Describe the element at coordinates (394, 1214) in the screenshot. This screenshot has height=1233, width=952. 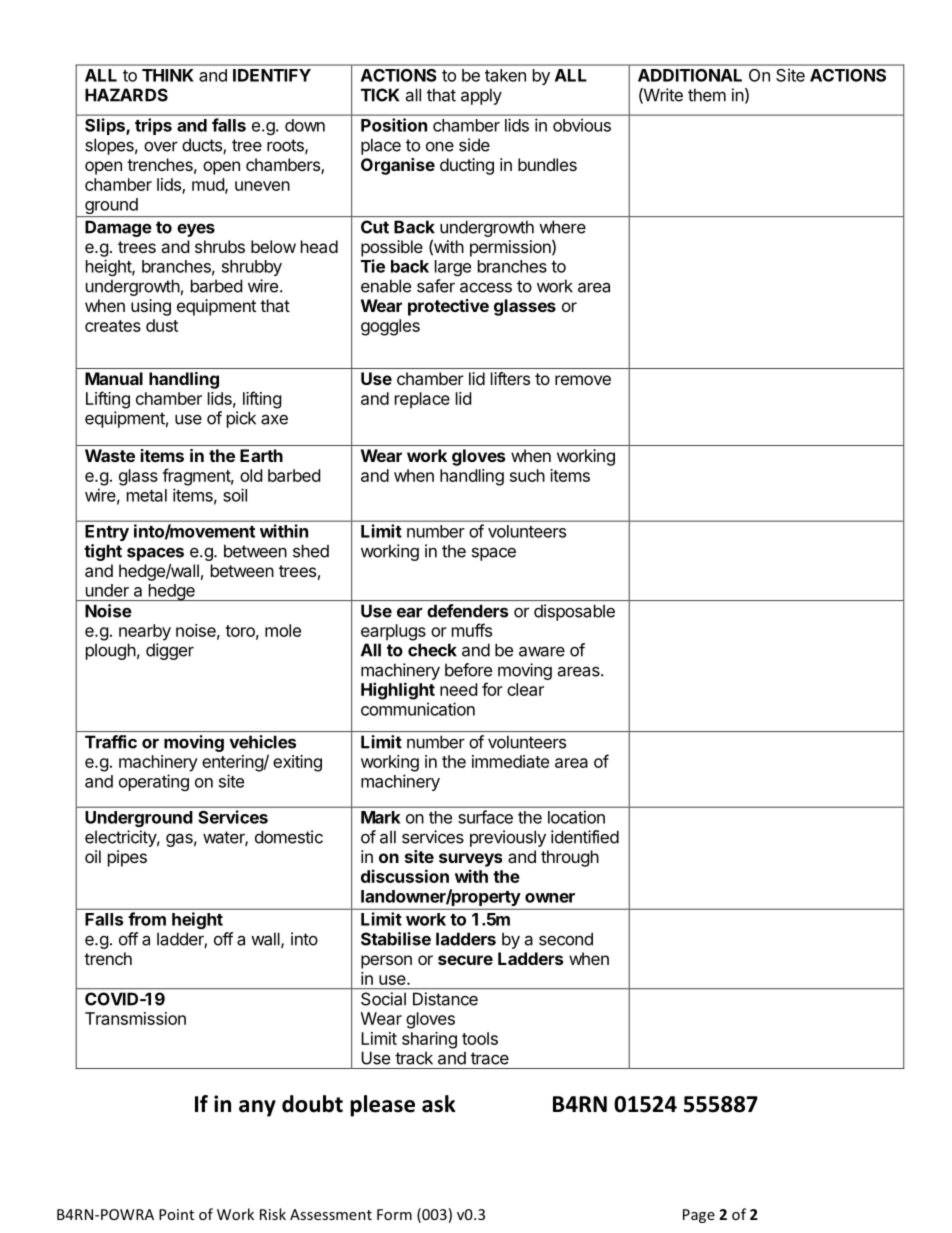
I see `Form` at that location.
